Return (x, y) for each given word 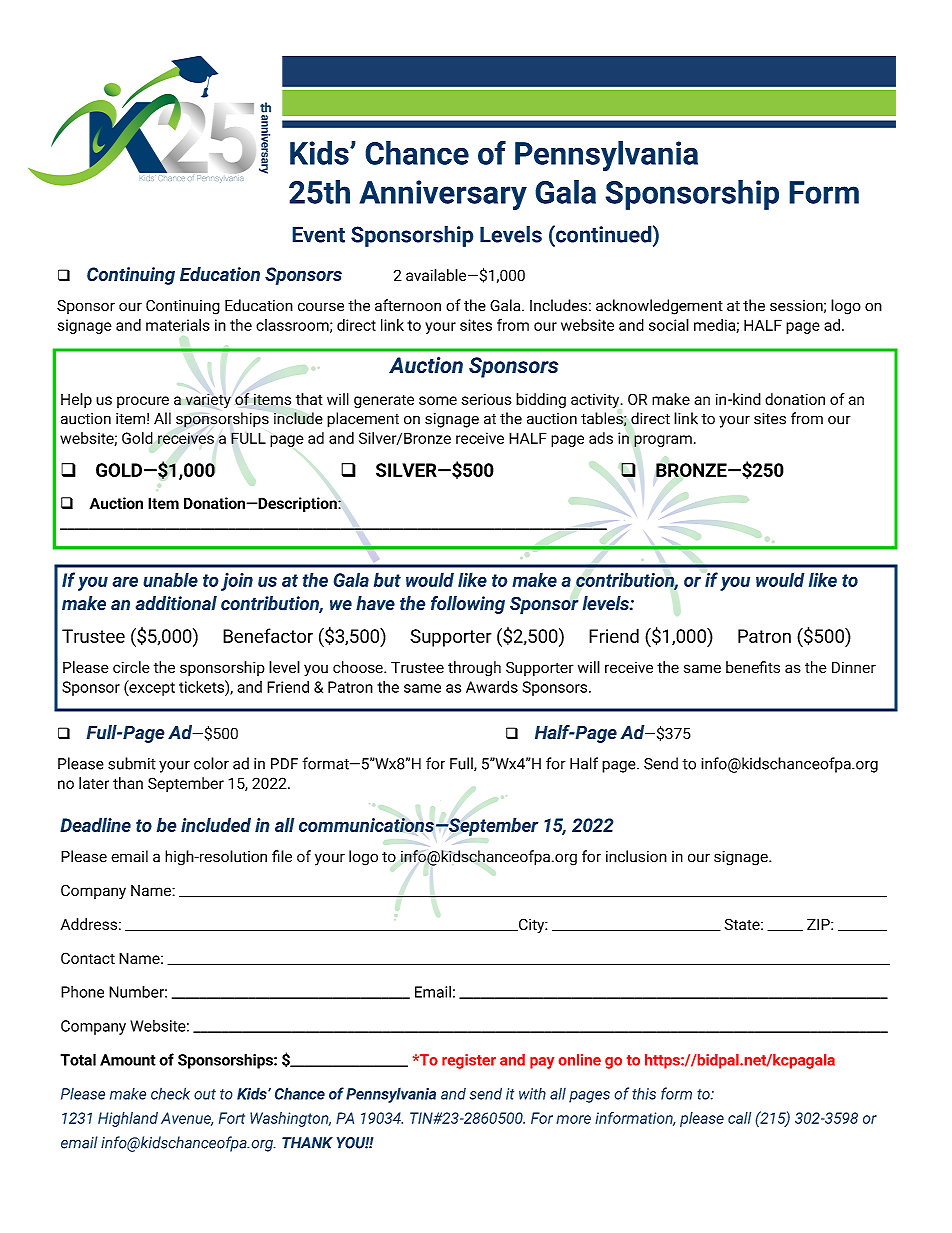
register (469, 1061)
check (170, 1093)
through (474, 669)
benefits (753, 667)
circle (131, 667)
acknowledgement (659, 307)
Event (318, 234)
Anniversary (443, 195)
